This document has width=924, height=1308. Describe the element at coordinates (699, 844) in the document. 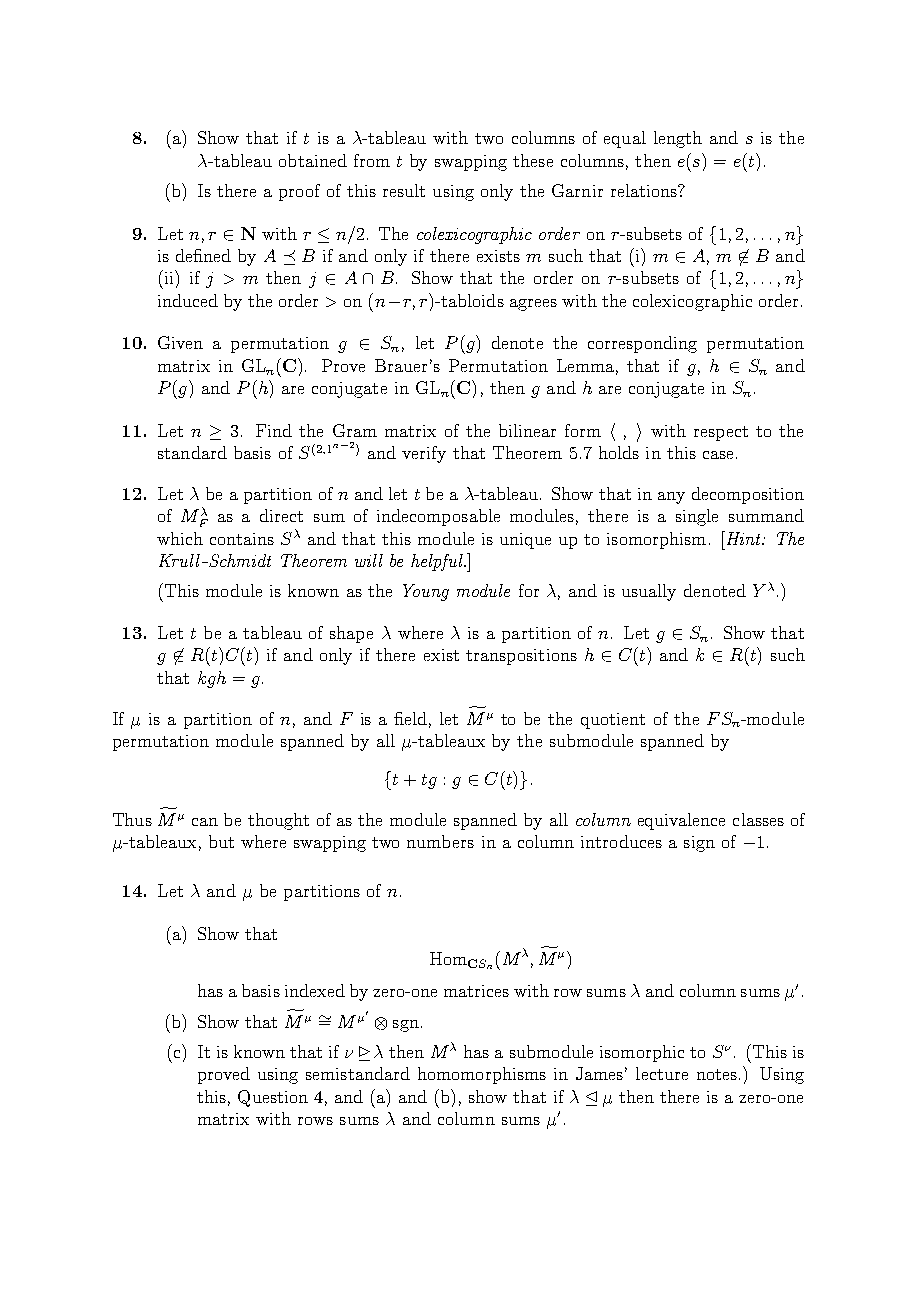

I see `sign` at that location.
